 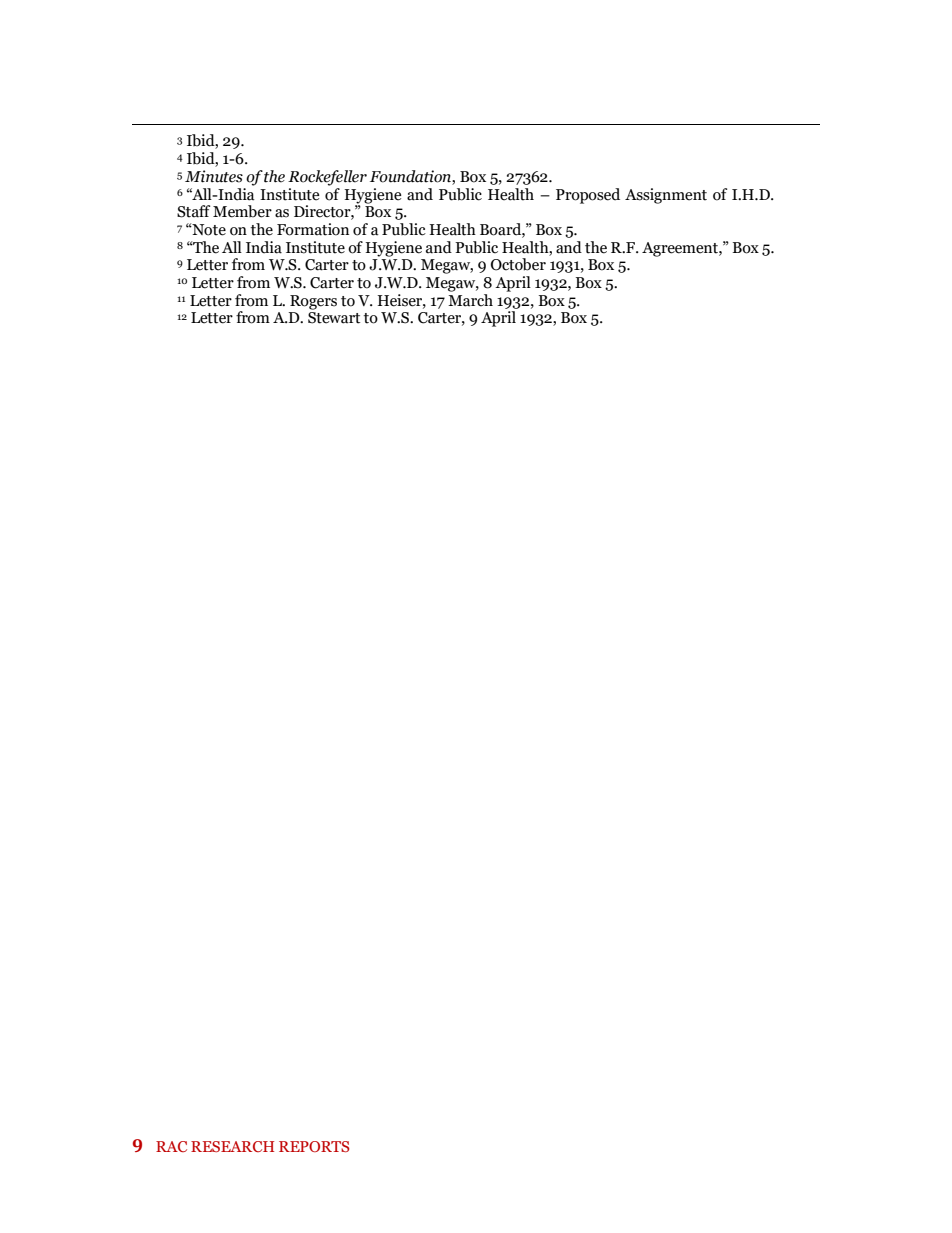 I want to click on Proposed, so click(x=588, y=196).
